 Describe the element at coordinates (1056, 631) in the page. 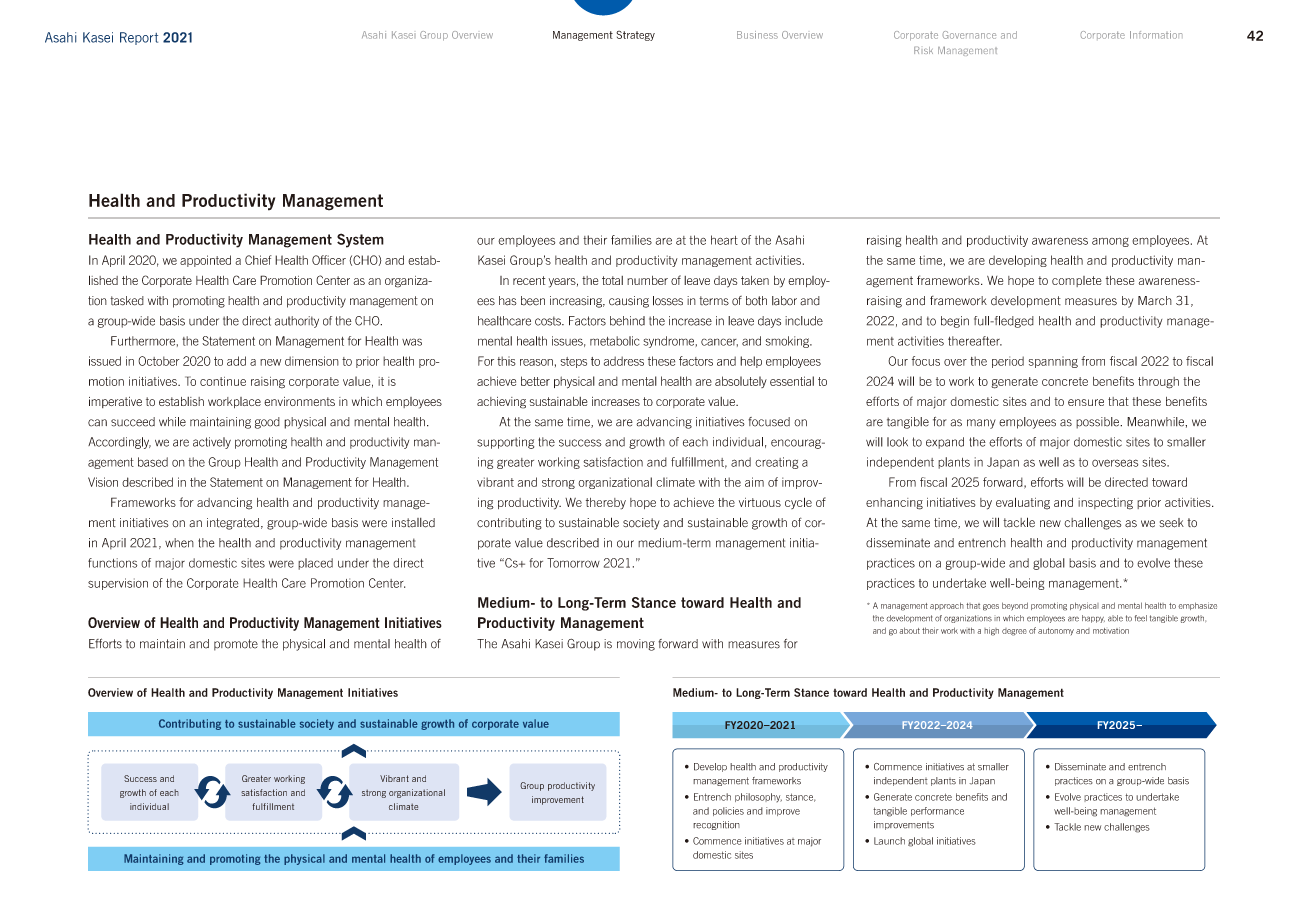

I see `autonomy` at that location.
